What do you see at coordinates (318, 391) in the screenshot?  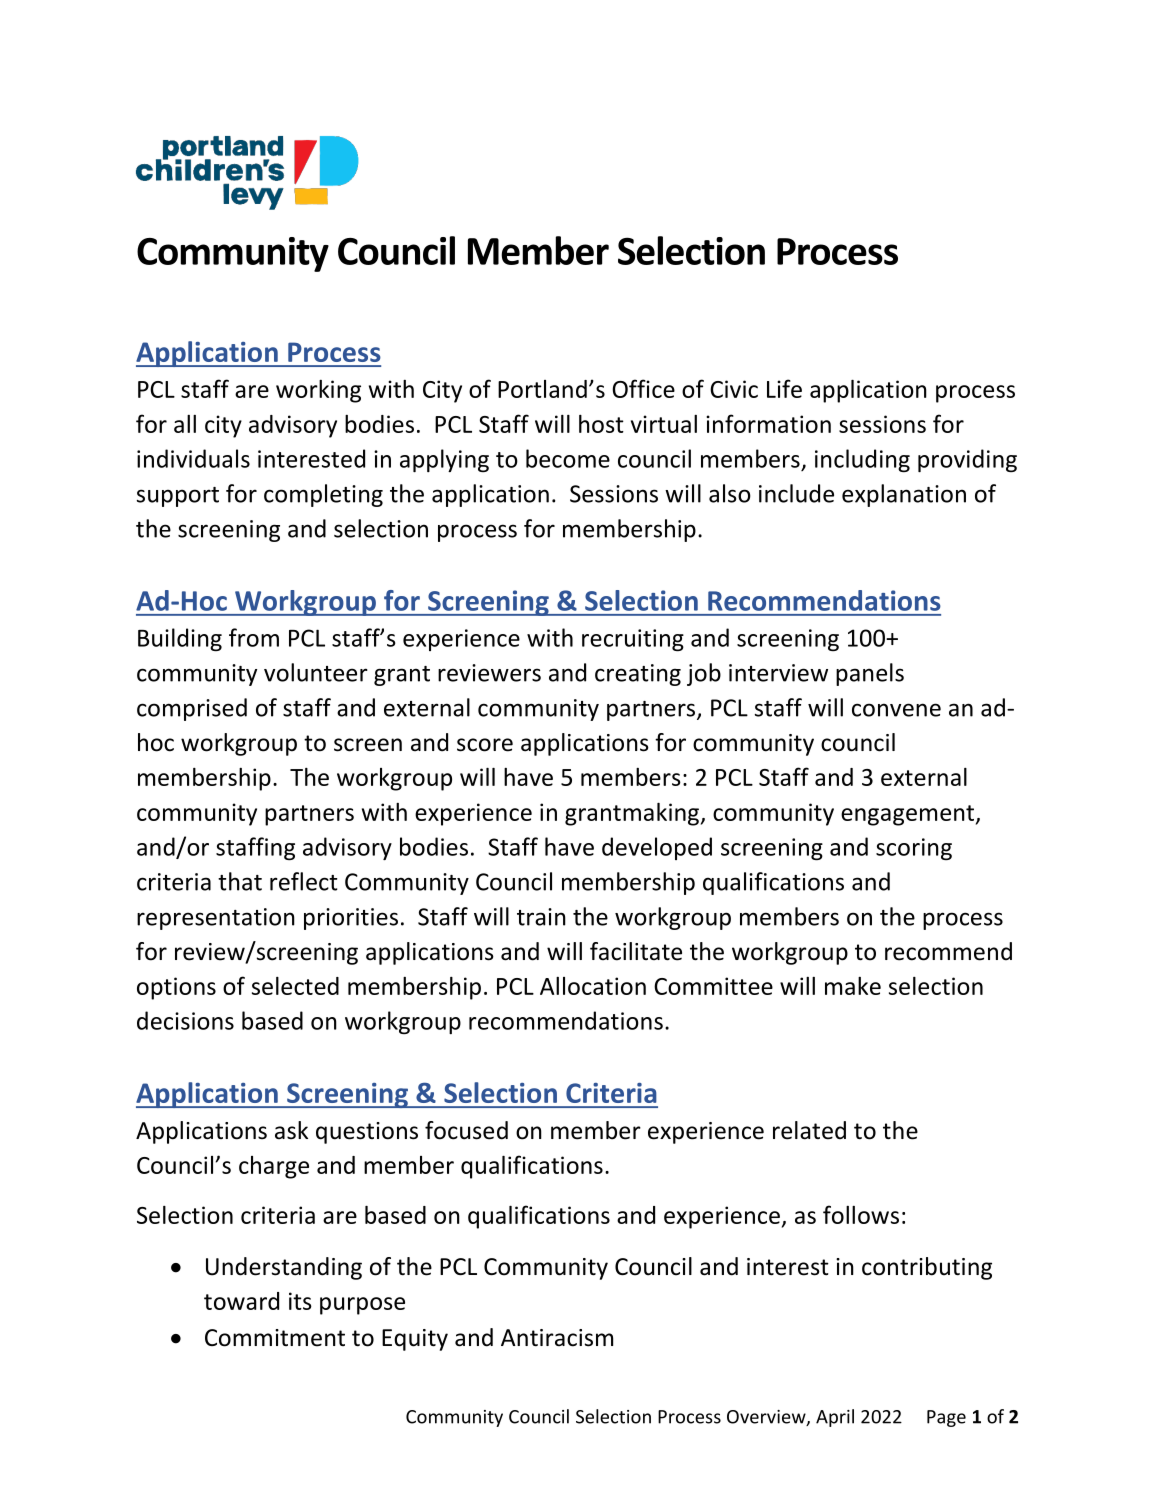 I see `working` at bounding box center [318, 391].
